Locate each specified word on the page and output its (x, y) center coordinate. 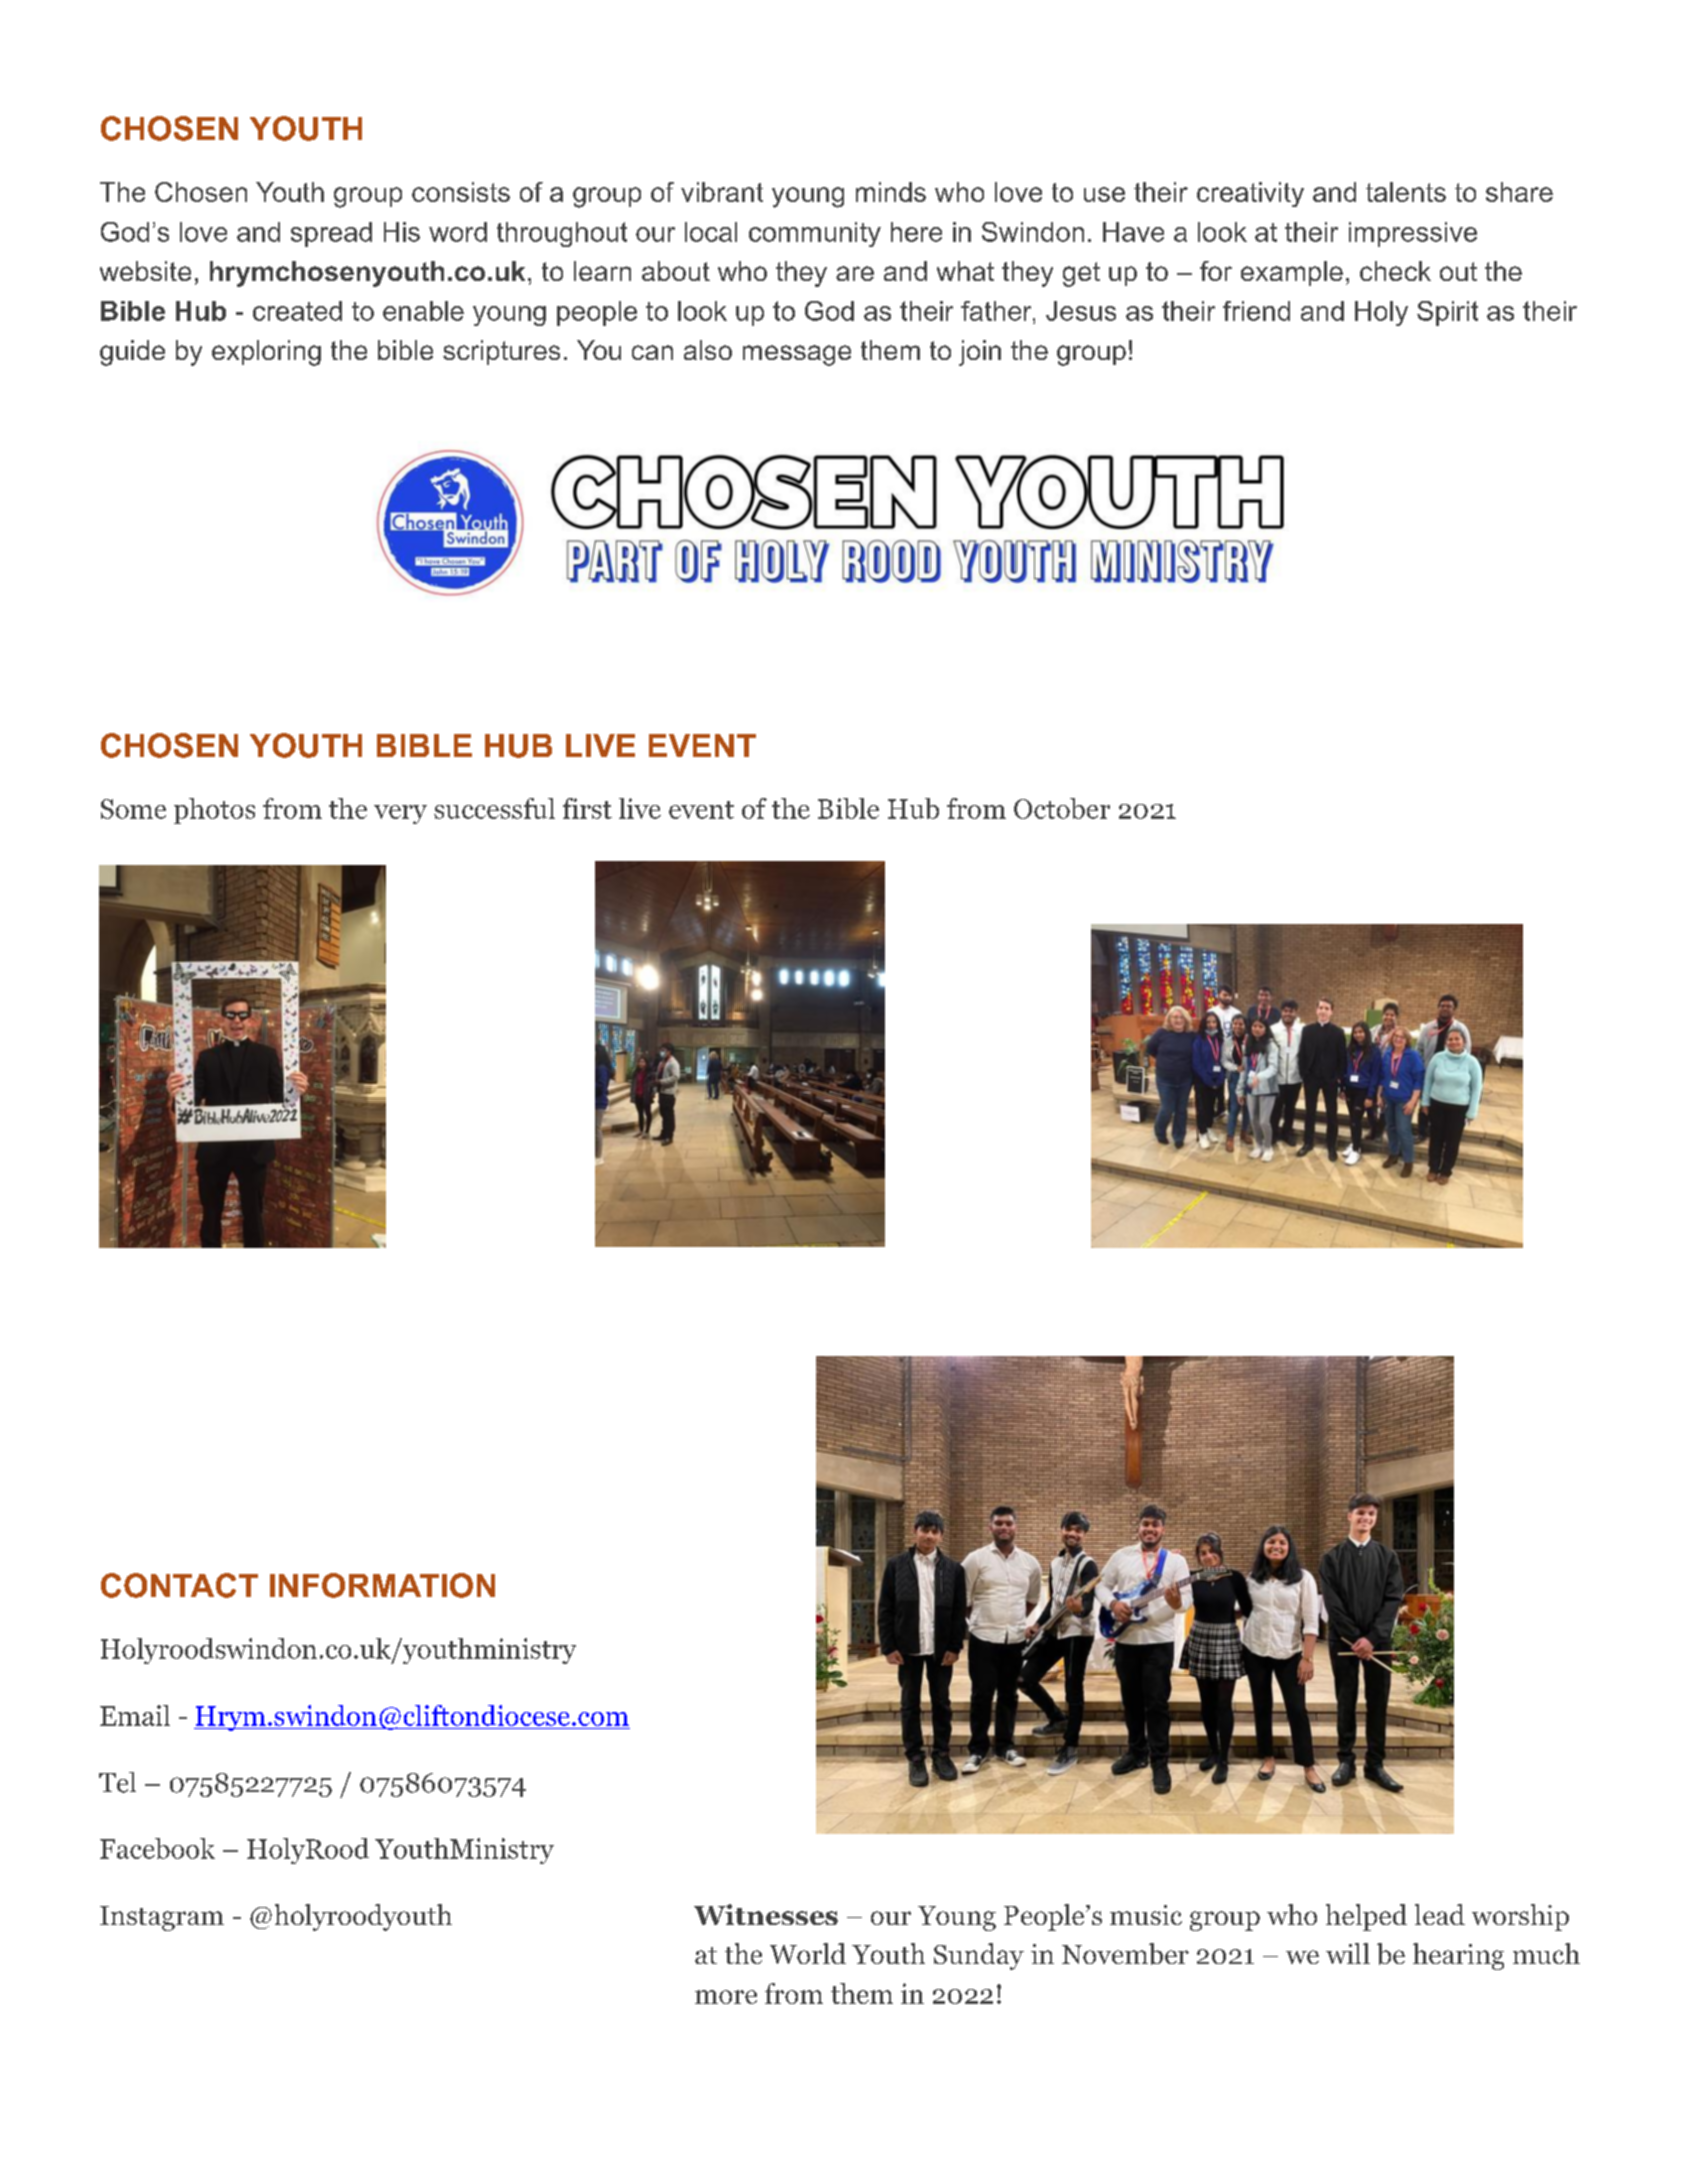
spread (331, 234)
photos (214, 811)
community (815, 234)
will (1348, 1953)
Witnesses (766, 1914)
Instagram (162, 1918)
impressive (1413, 234)
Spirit (1447, 313)
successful (494, 808)
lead (1440, 1914)
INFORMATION (382, 1585)
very (400, 814)
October (1062, 808)
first (587, 808)
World (808, 1953)
